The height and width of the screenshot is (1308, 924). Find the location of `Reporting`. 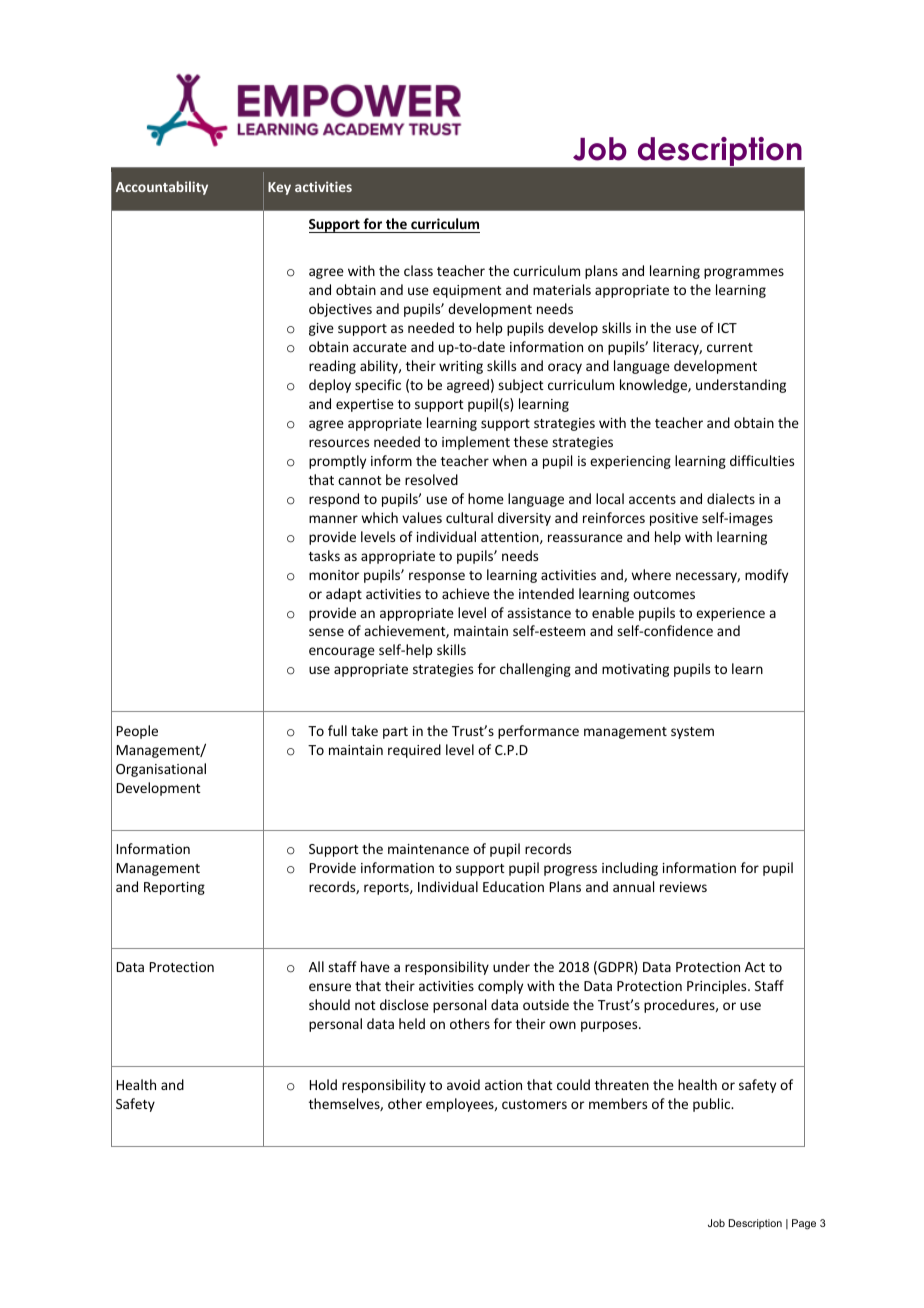

Reporting is located at coordinates (174, 888).
